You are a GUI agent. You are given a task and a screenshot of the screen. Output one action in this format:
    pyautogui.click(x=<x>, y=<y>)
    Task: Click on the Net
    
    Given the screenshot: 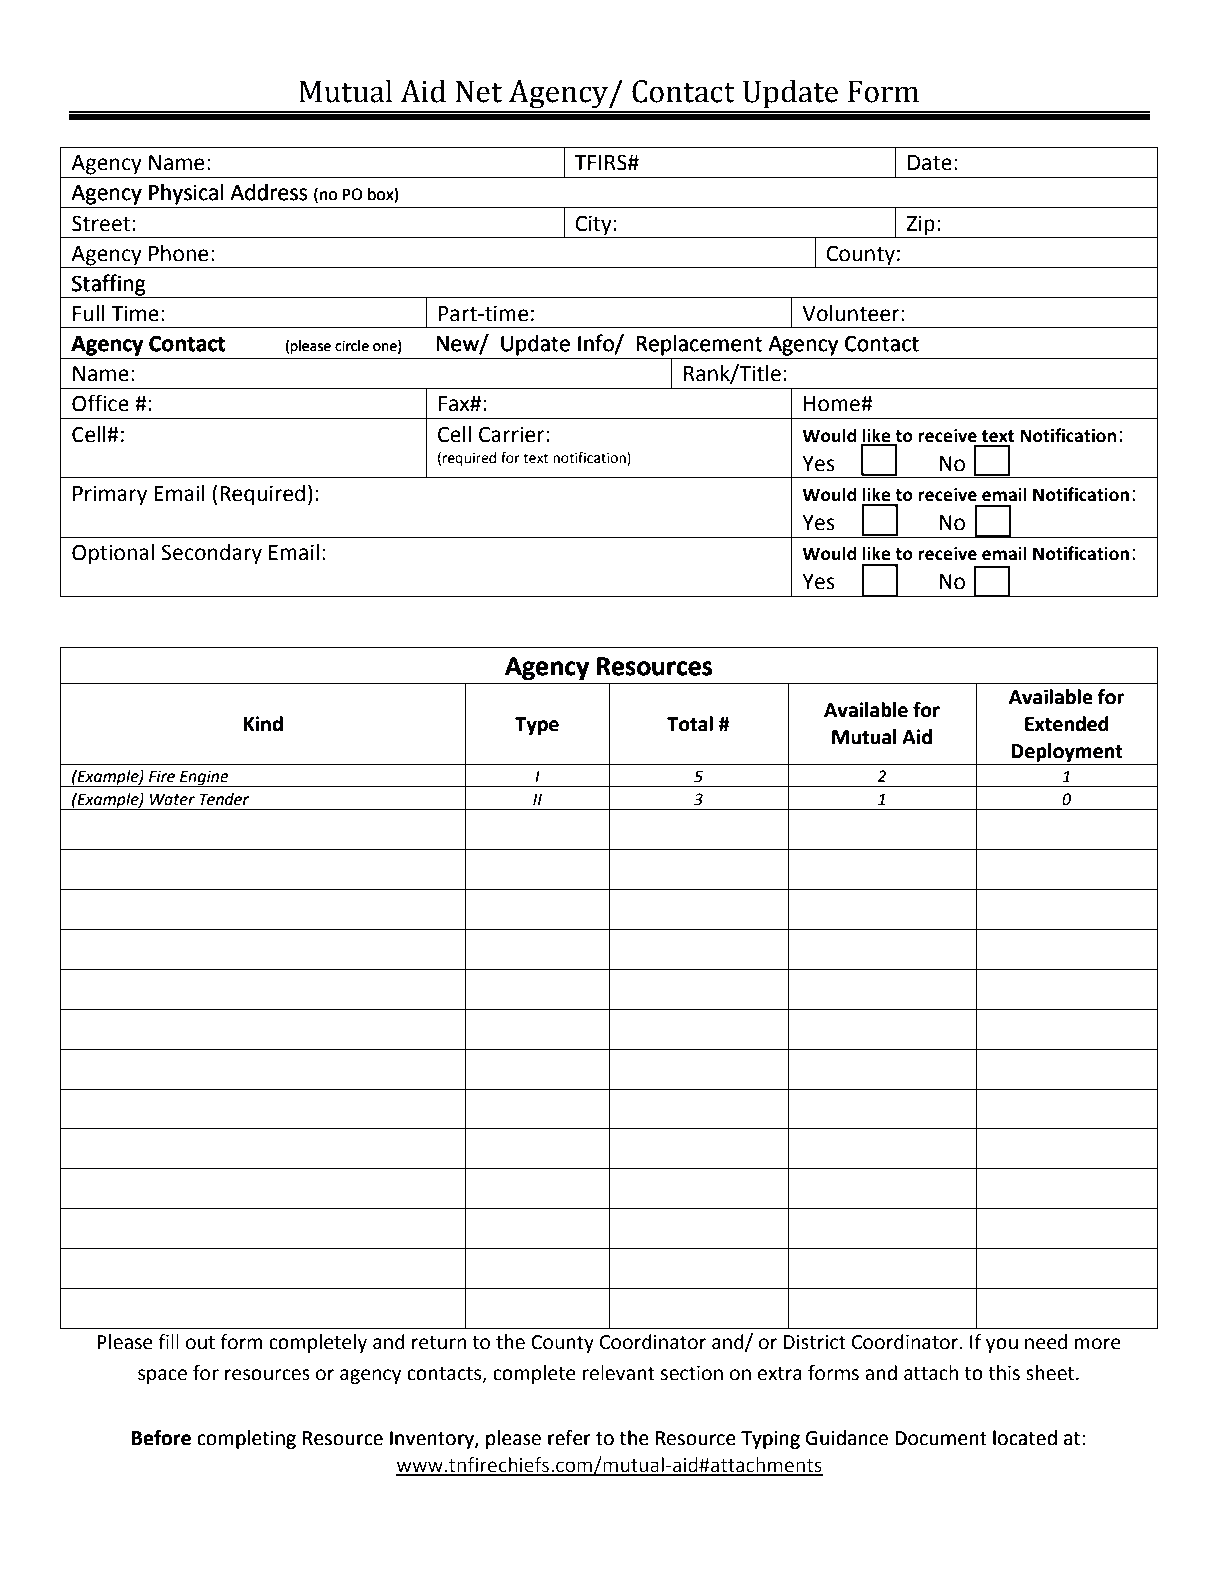 What is the action you would take?
    pyautogui.click(x=478, y=91)
